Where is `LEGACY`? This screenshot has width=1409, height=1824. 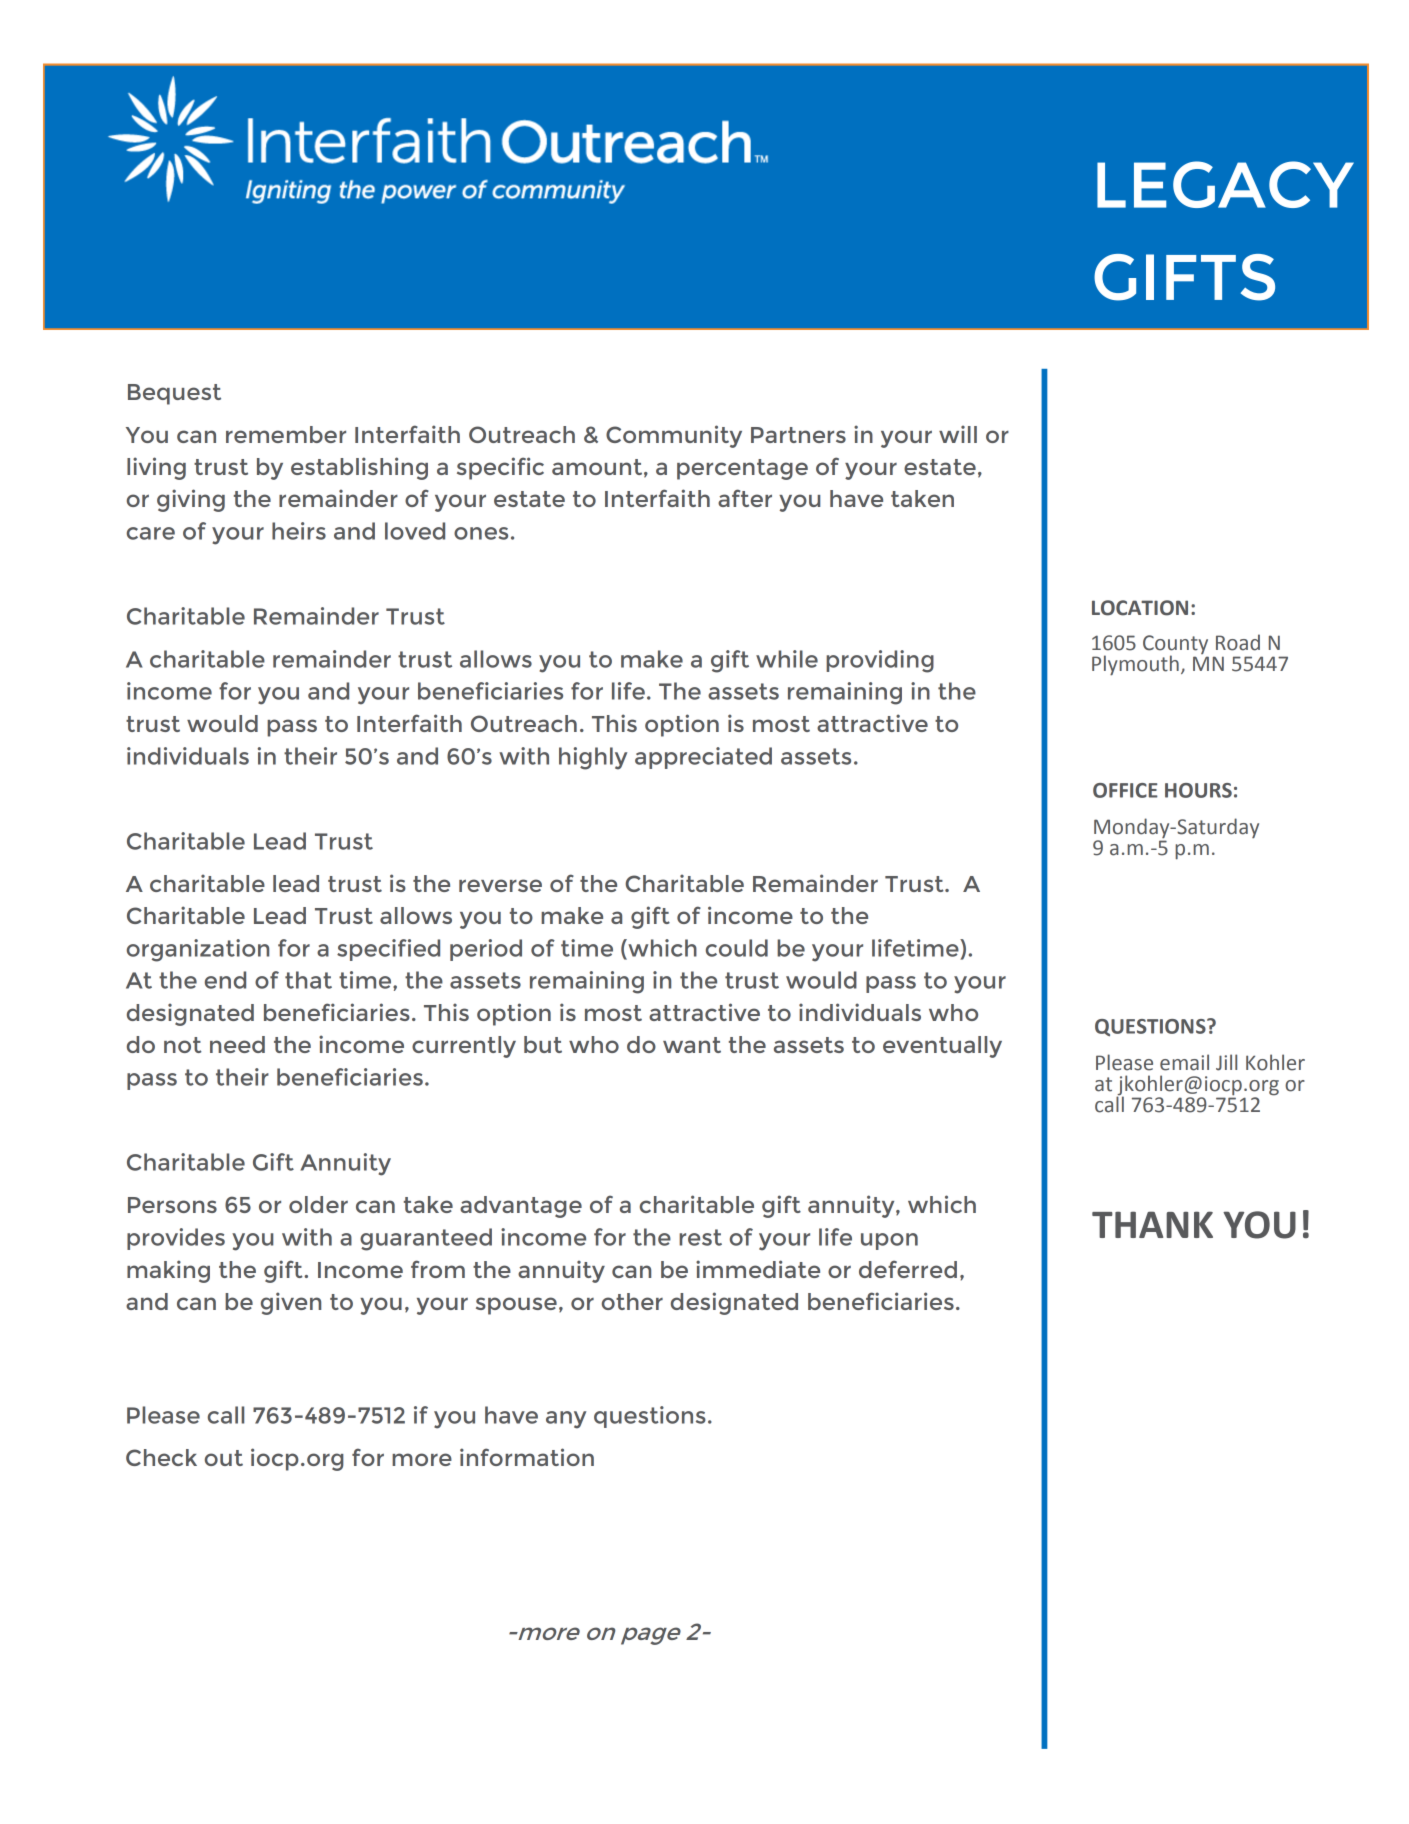 LEGACY is located at coordinates (1225, 184).
